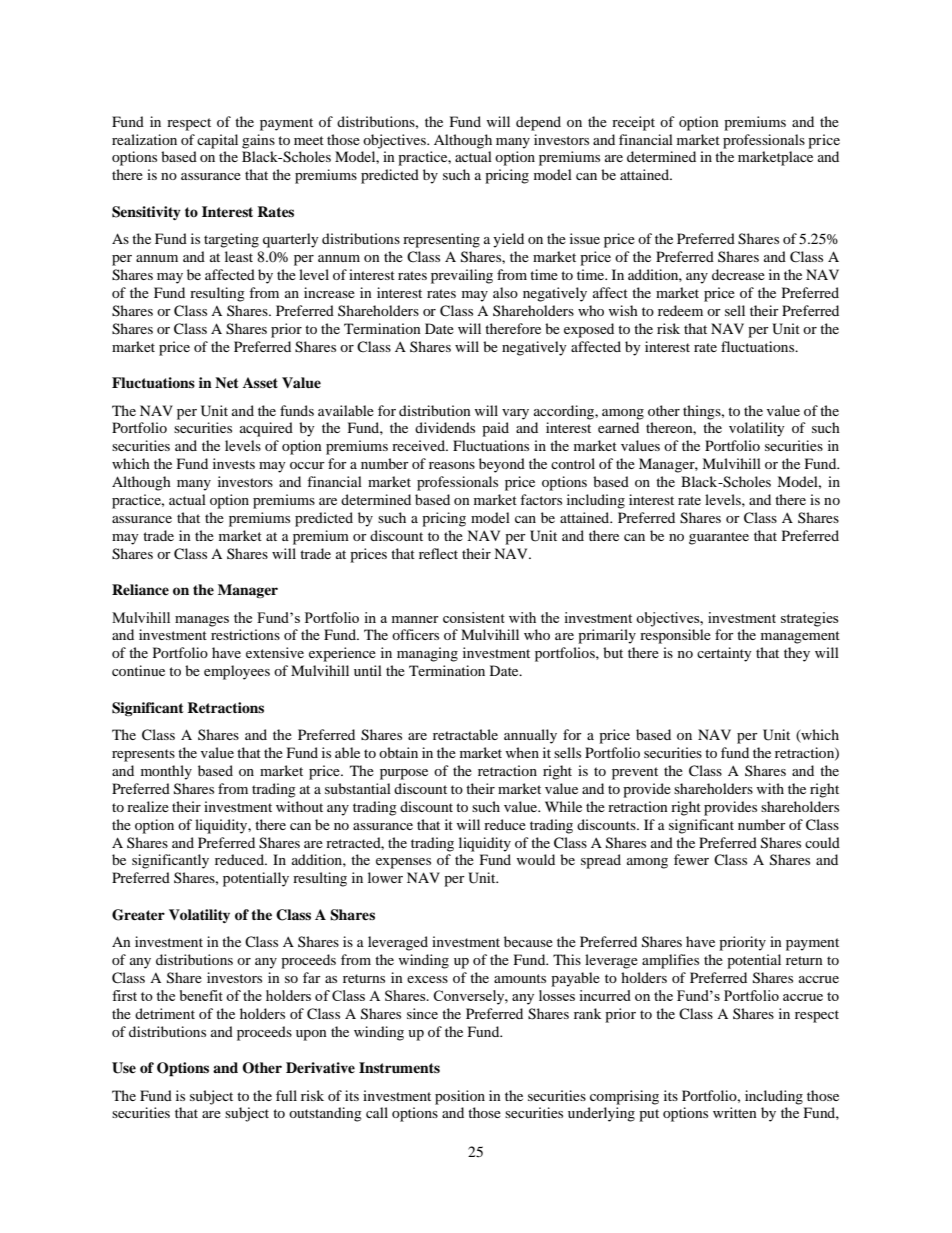  What do you see at coordinates (286, 1095) in the screenshot?
I see `full` at bounding box center [286, 1095].
